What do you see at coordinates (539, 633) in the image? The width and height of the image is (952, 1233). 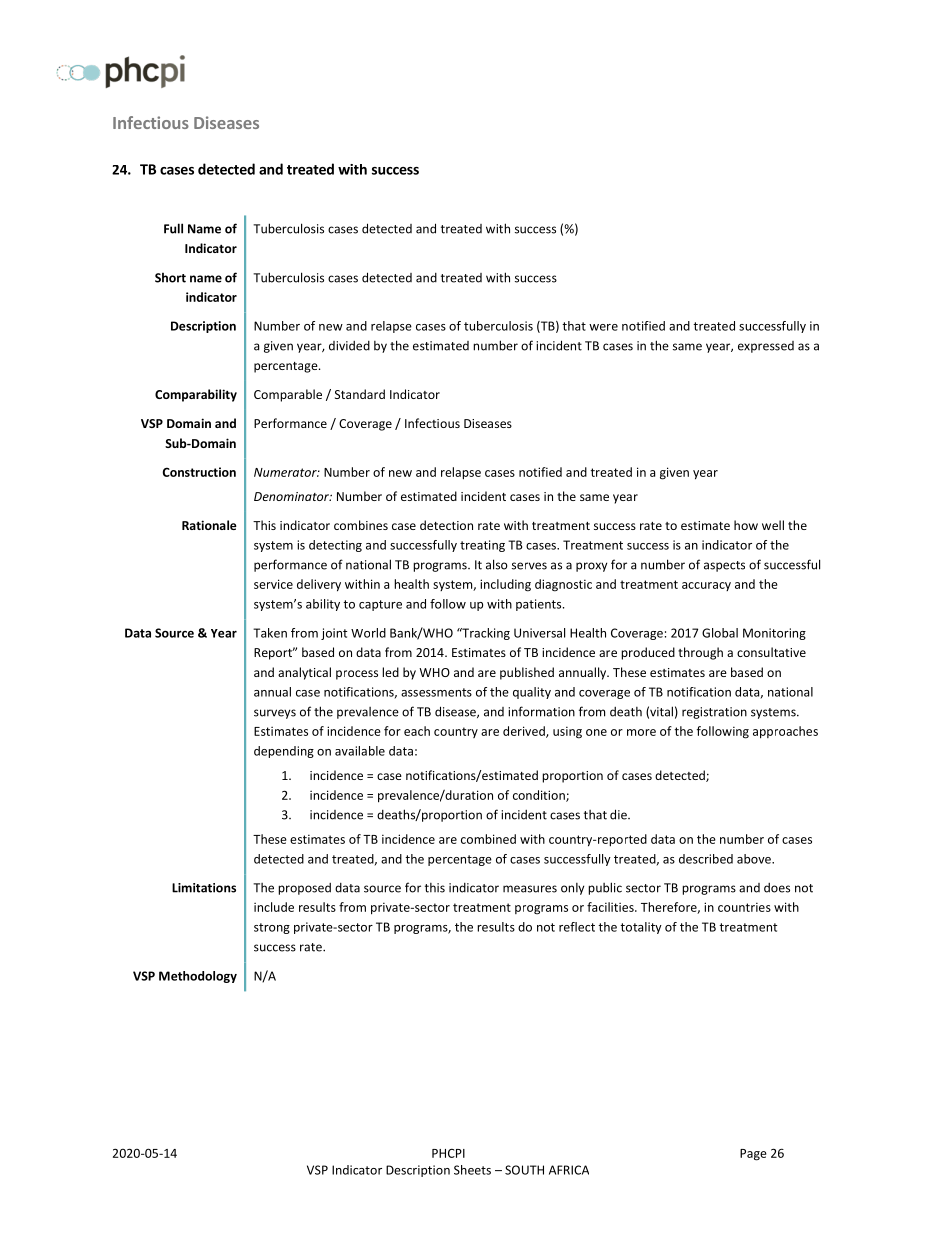 I see `Universal` at bounding box center [539, 633].
